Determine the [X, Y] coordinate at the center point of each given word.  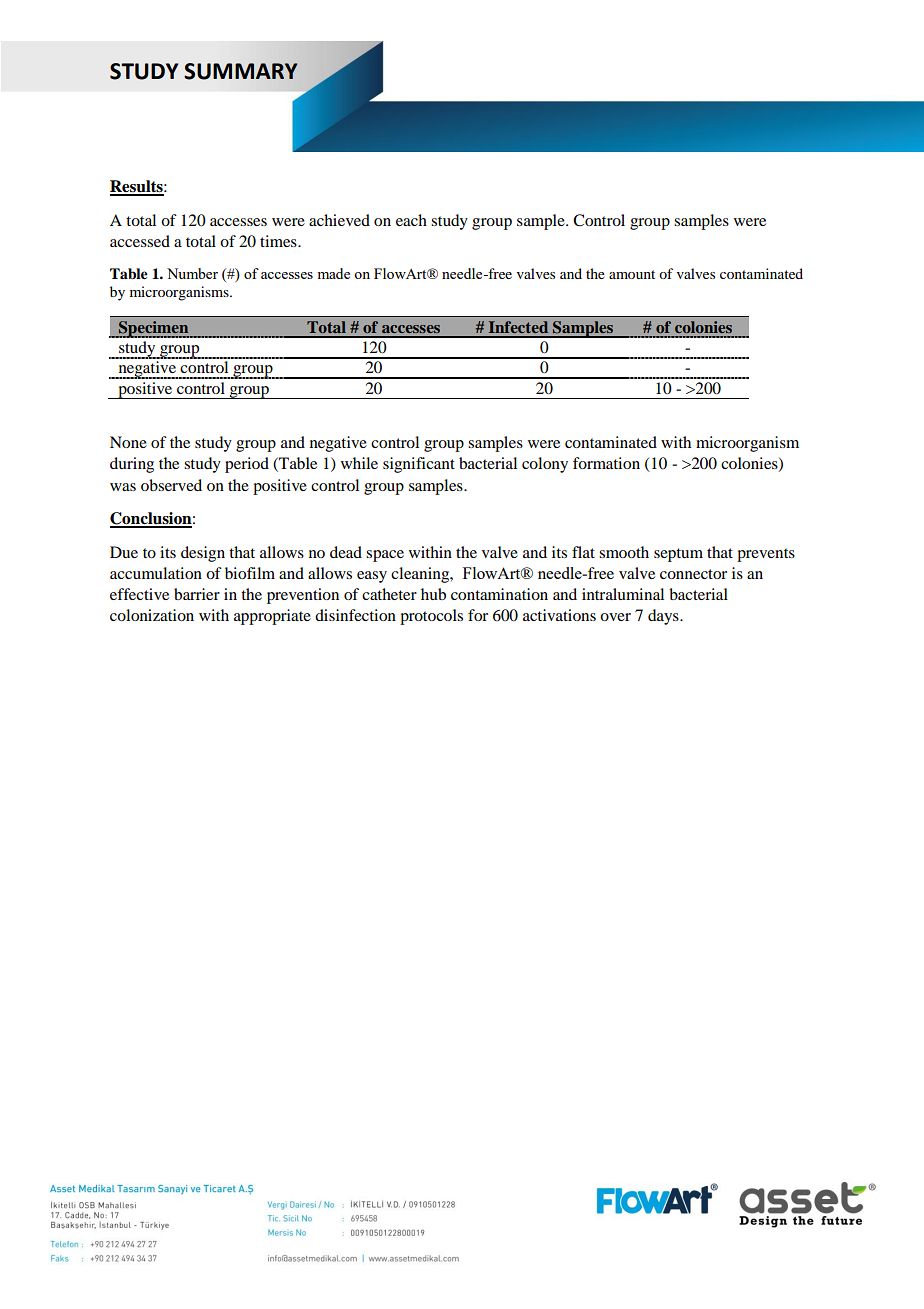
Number [192, 273]
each [411, 220]
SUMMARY [241, 71]
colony [545, 465]
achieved [339, 220]
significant [419, 465]
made [333, 273]
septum [678, 555]
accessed [140, 241]
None [128, 442]
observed [171, 485]
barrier [197, 594]
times [279, 241]
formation [606, 463]
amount [632, 274]
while [359, 463]
